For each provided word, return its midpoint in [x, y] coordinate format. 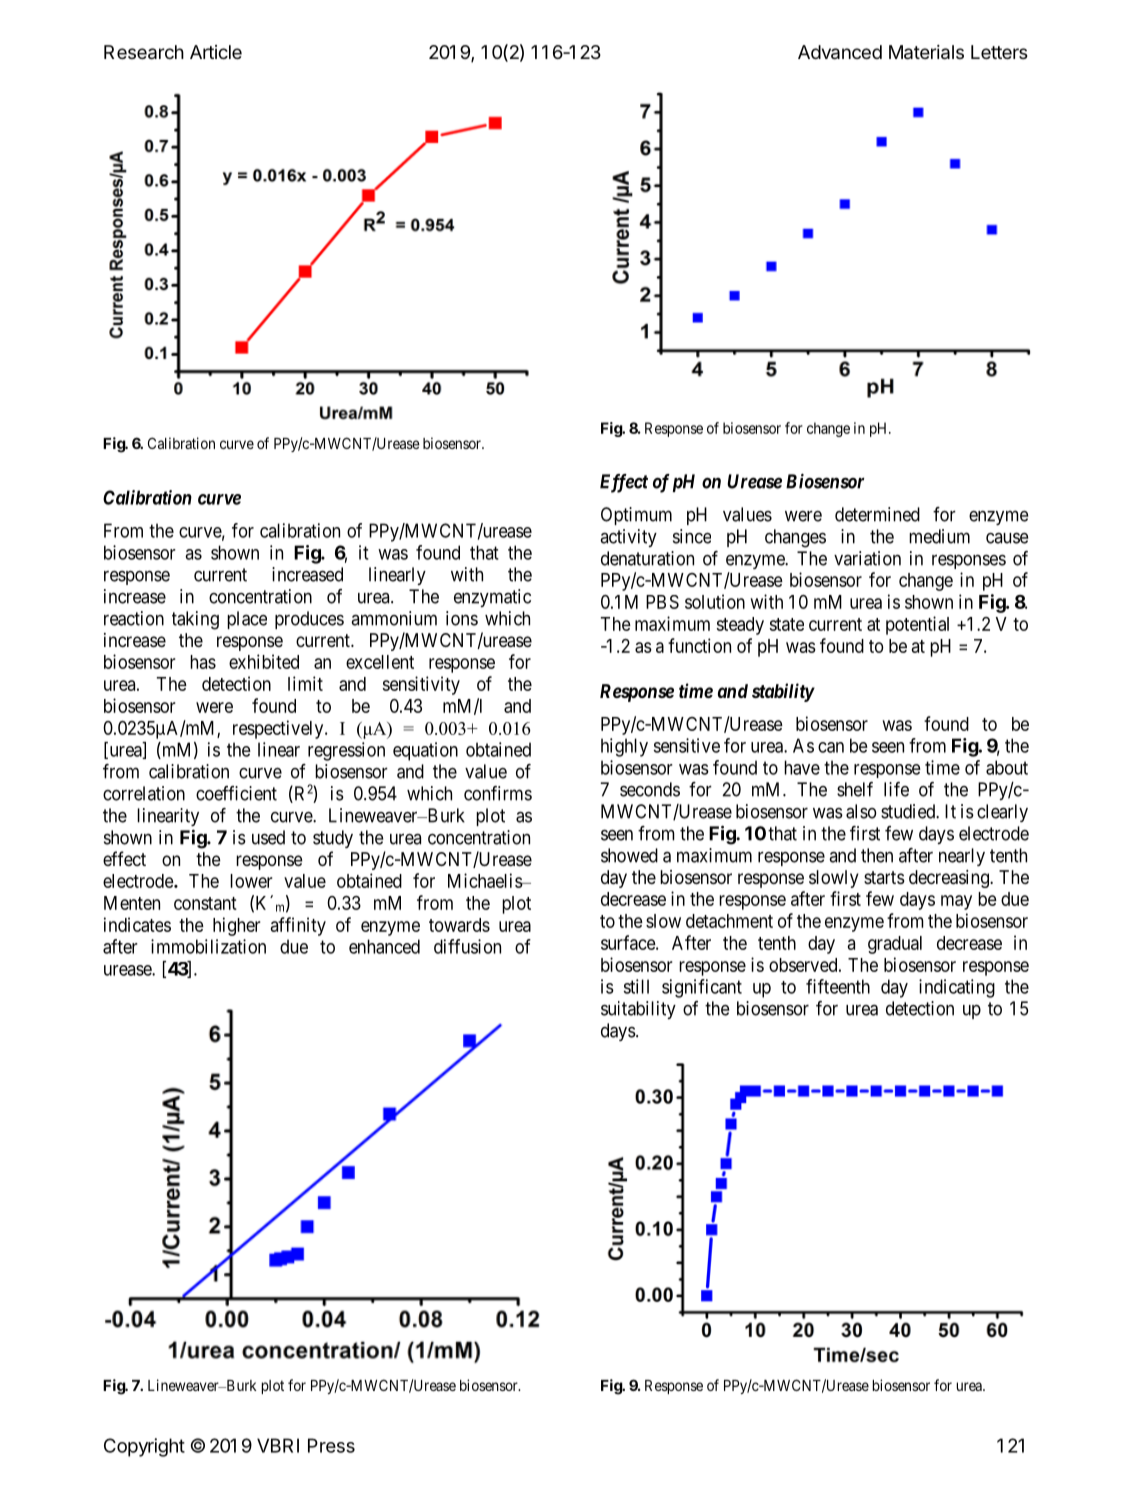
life [896, 789]
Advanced [840, 52]
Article [216, 52]
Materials [926, 52]
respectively [279, 729]
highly [624, 747]
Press [331, 1445]
